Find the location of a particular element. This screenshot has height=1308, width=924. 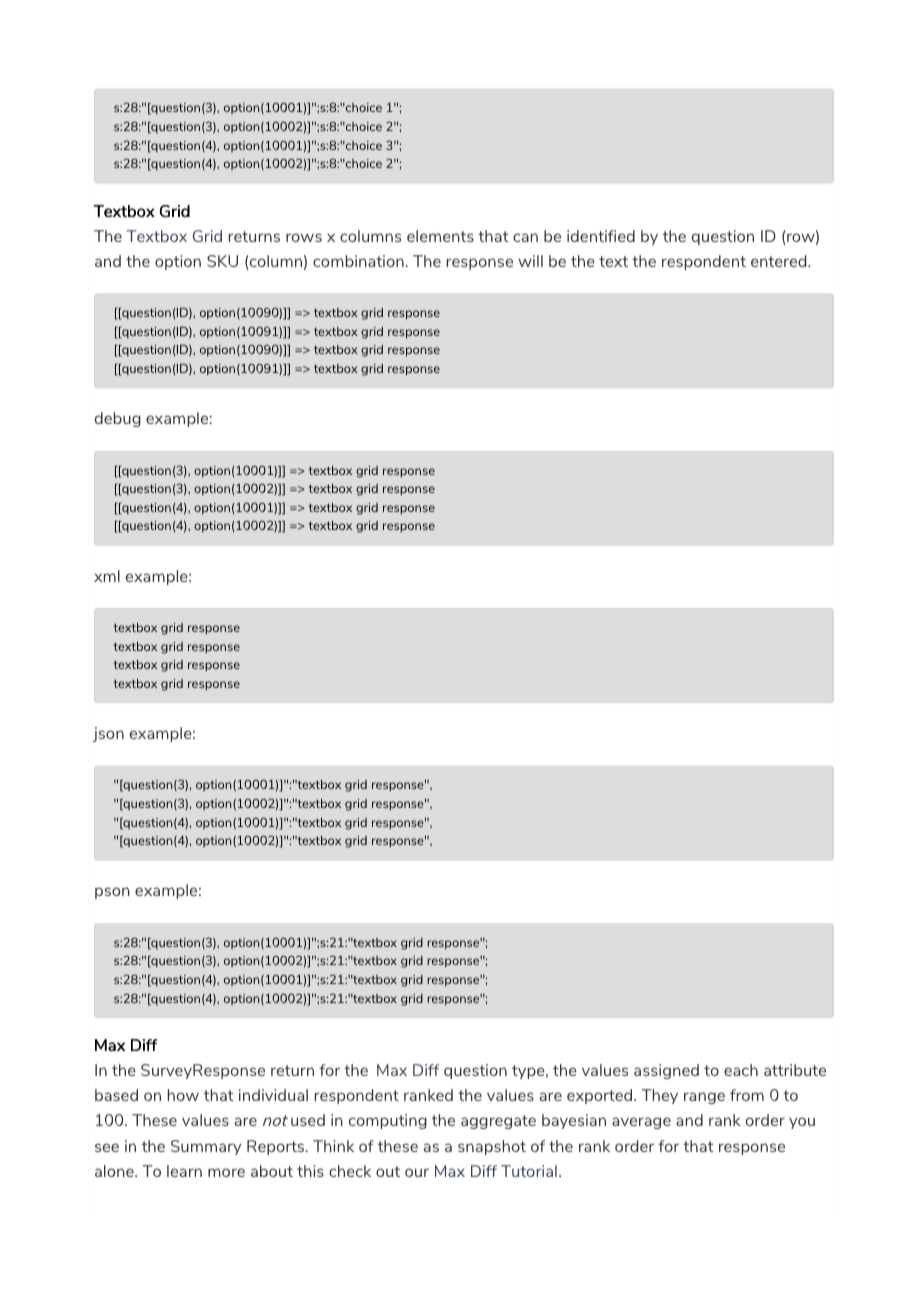

will is located at coordinates (530, 261).
